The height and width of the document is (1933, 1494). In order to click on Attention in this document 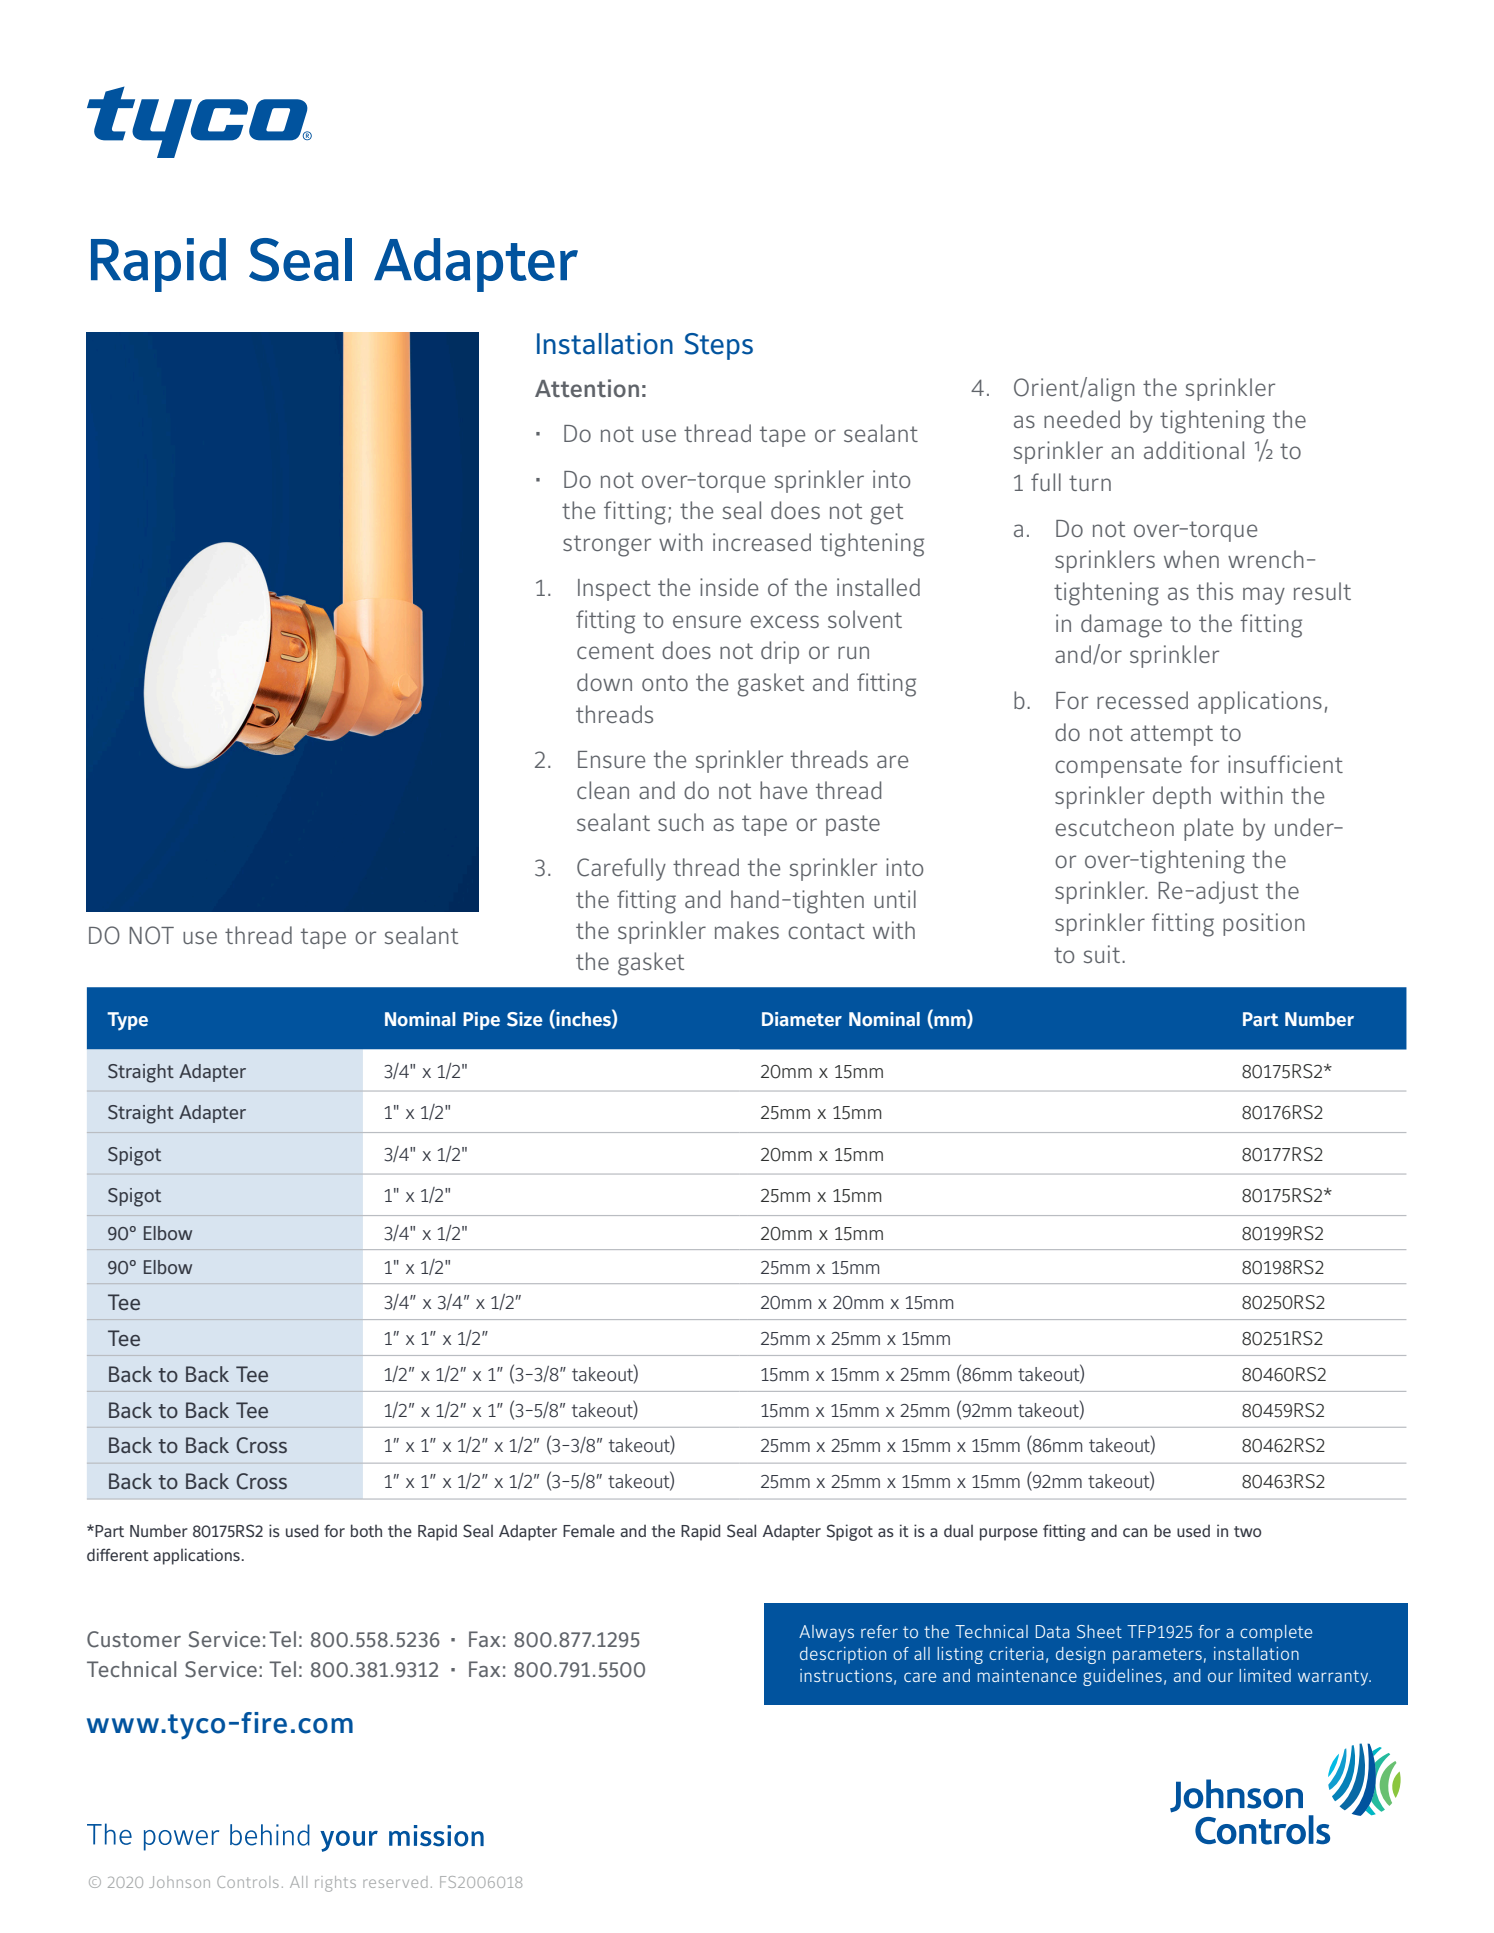, I will do `click(587, 388)`.
